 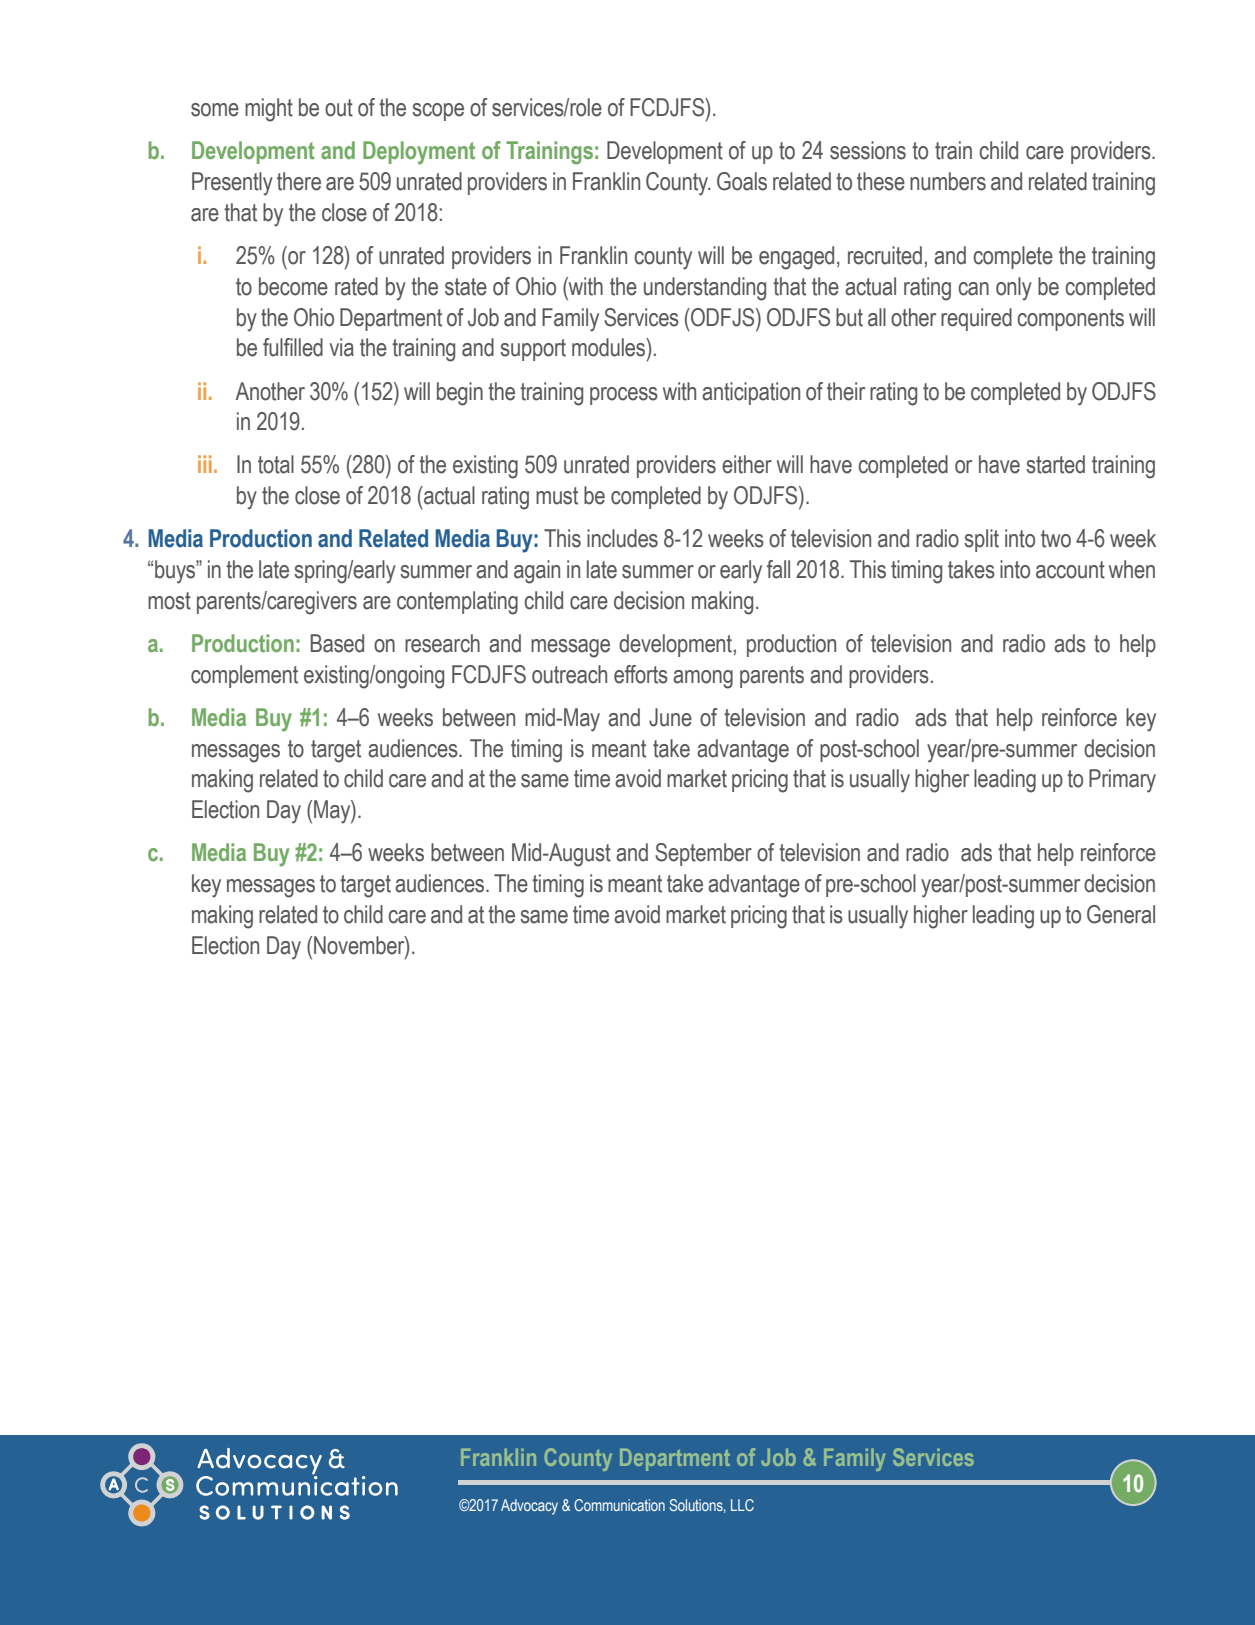 I want to click on Primary, so click(x=1122, y=781).
